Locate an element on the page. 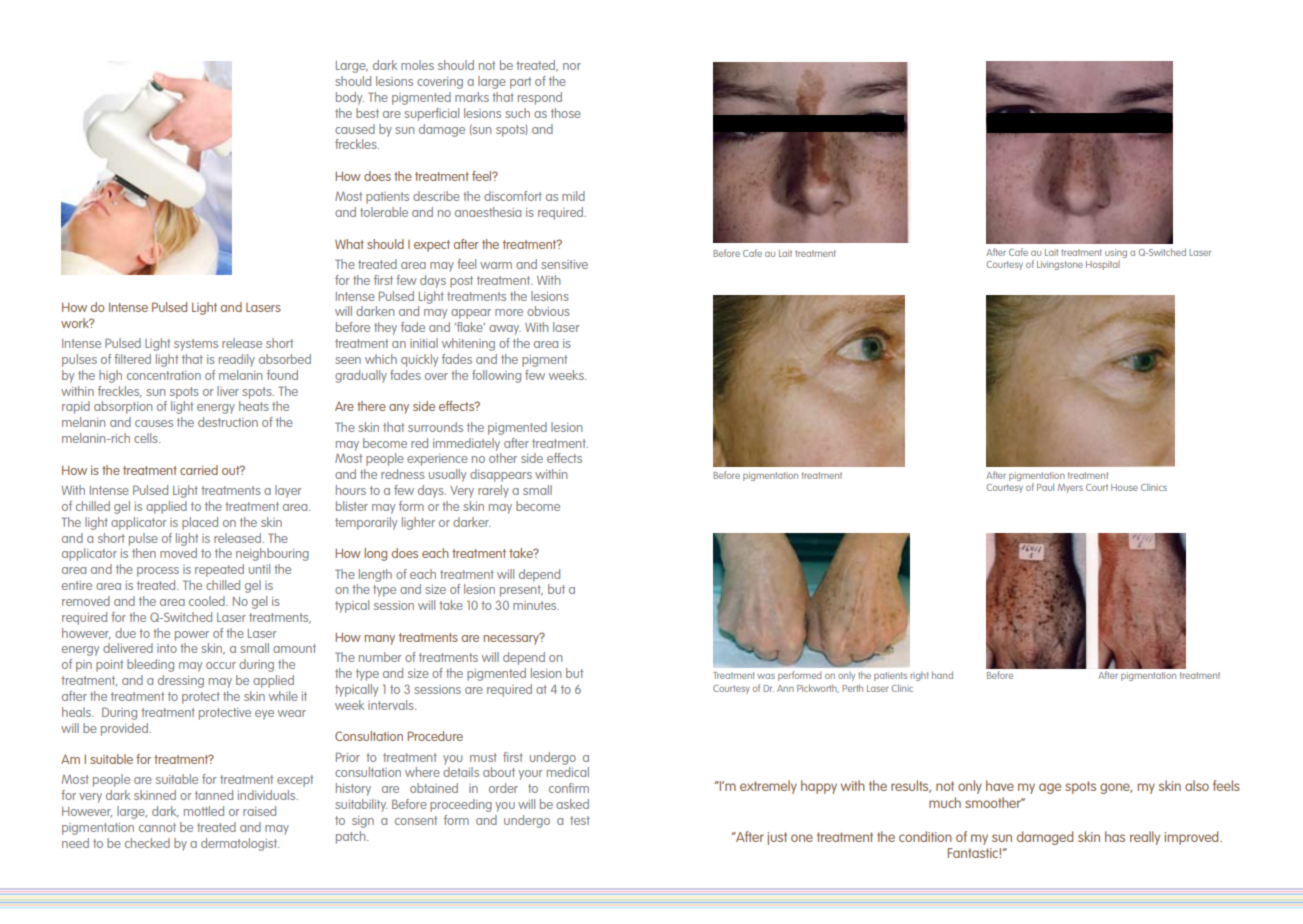 This image has width=1303, height=924. nor is located at coordinates (572, 66).
